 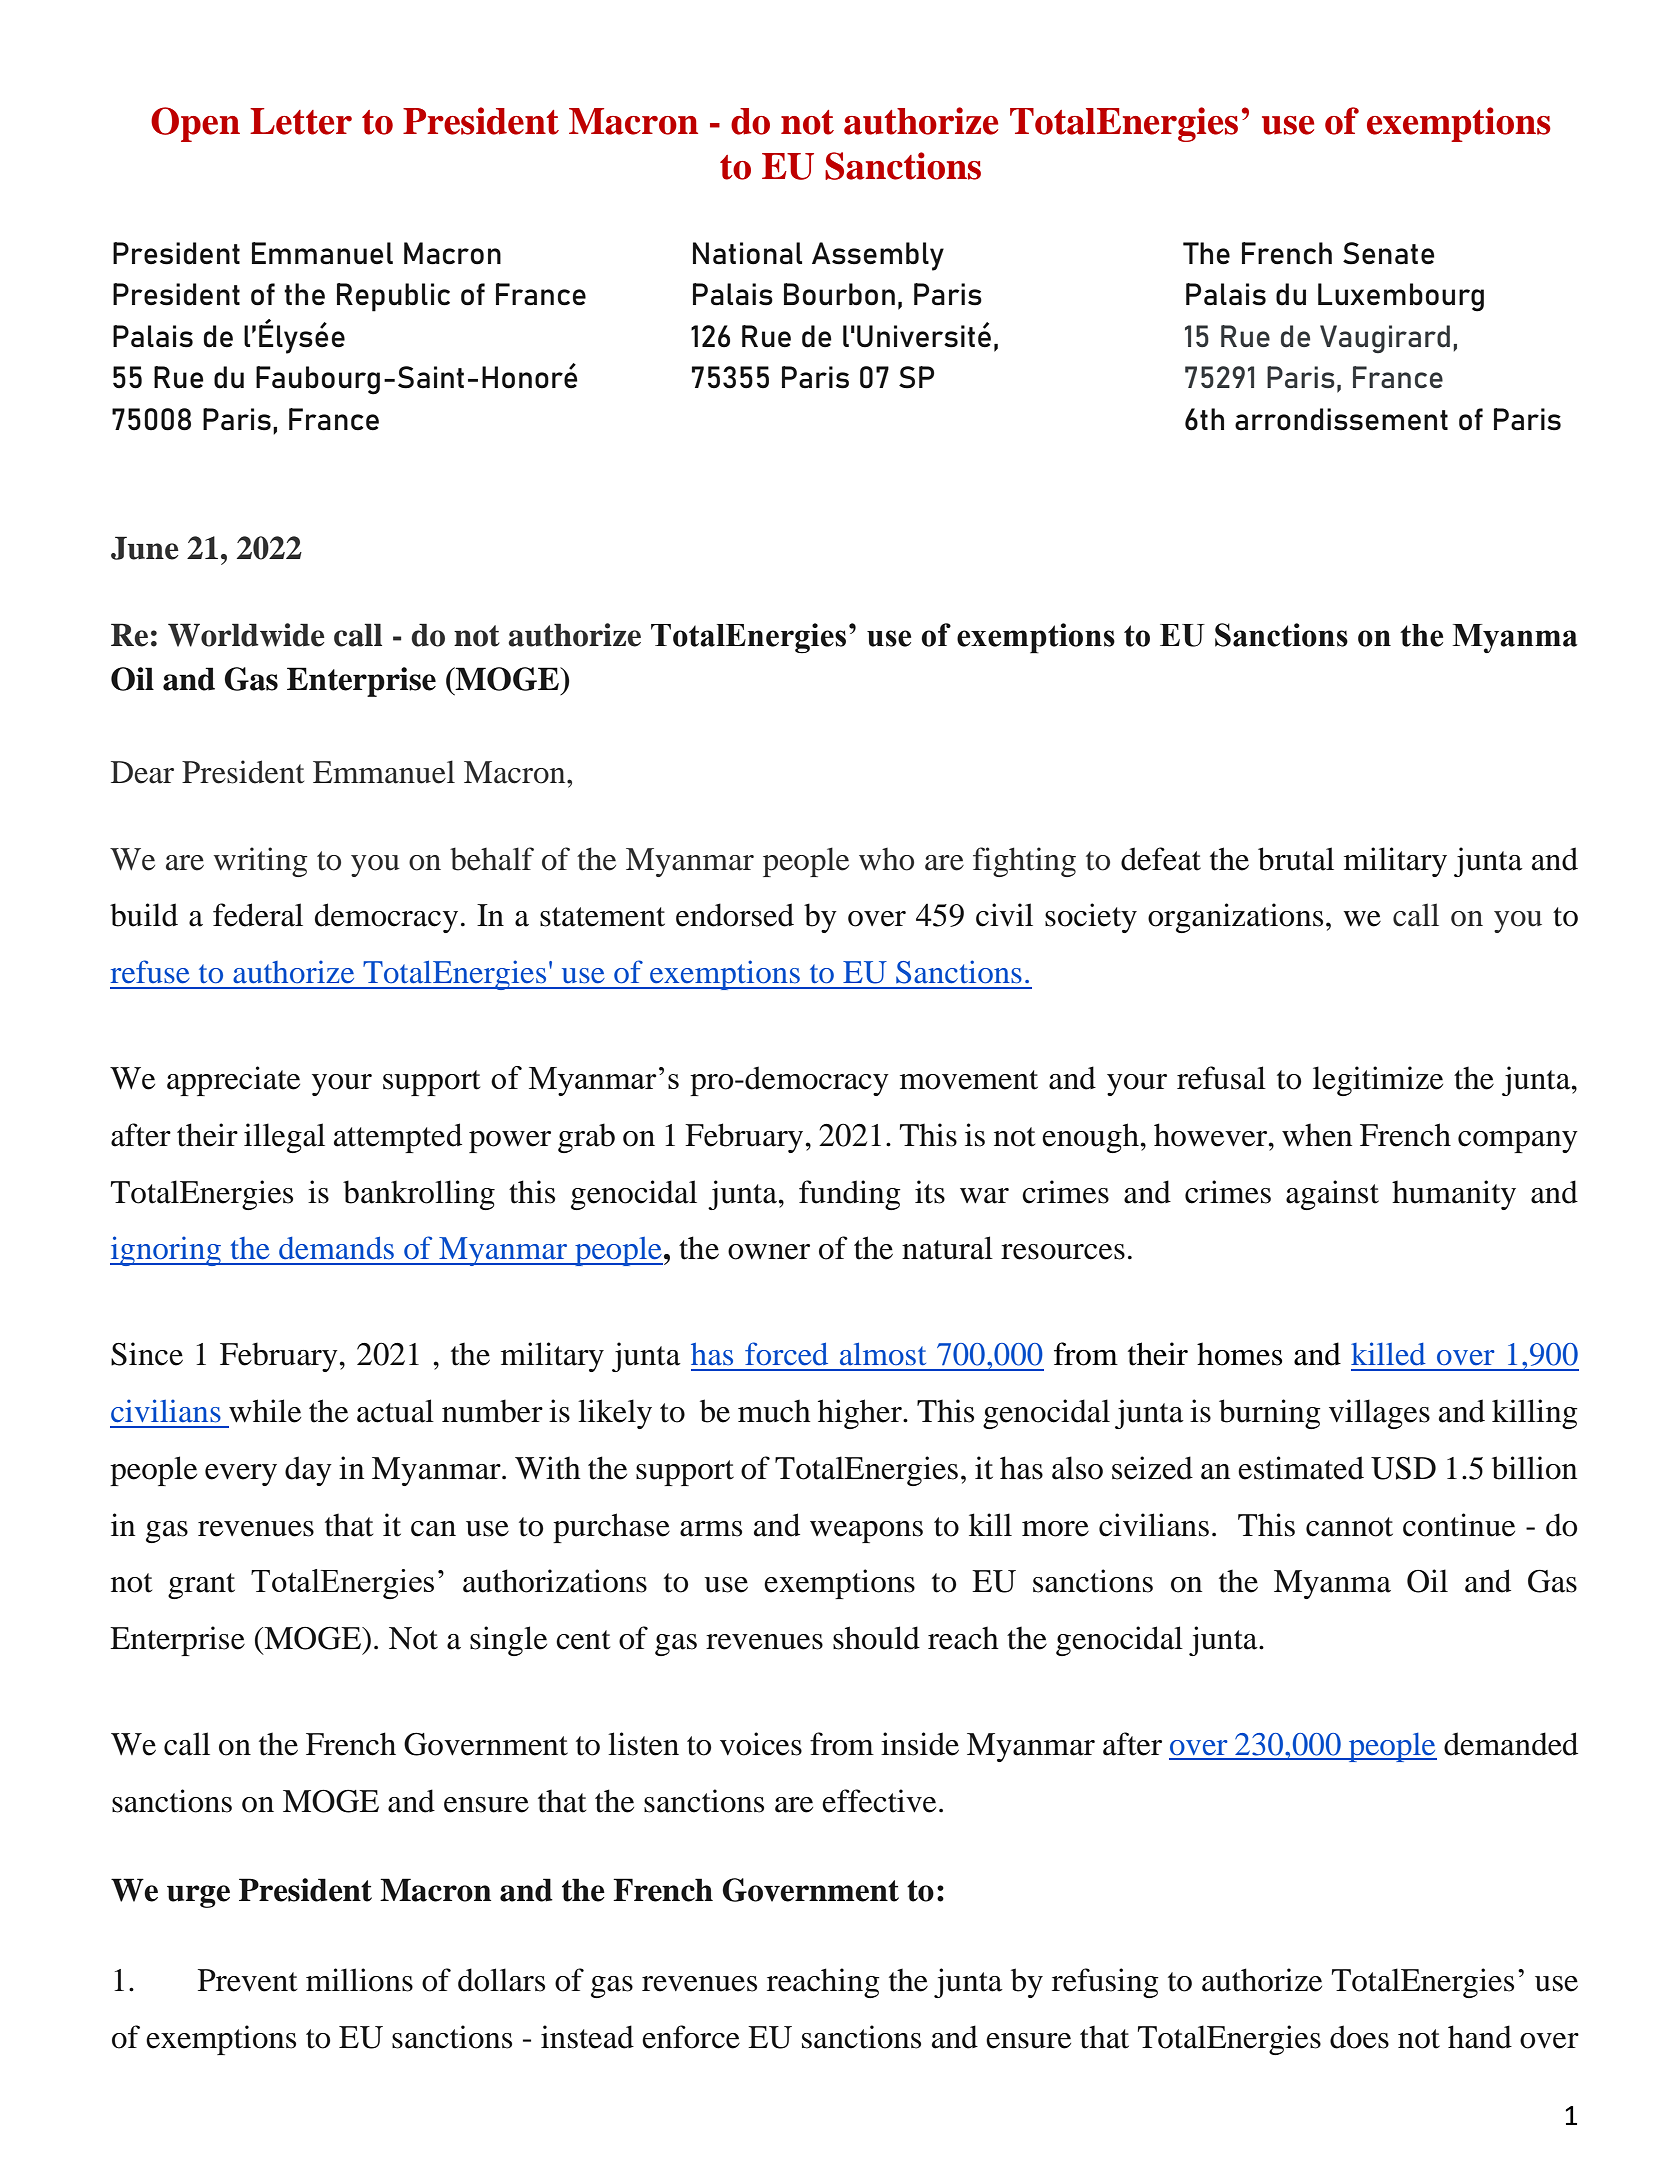 I want to click on movement, so click(x=969, y=1080).
